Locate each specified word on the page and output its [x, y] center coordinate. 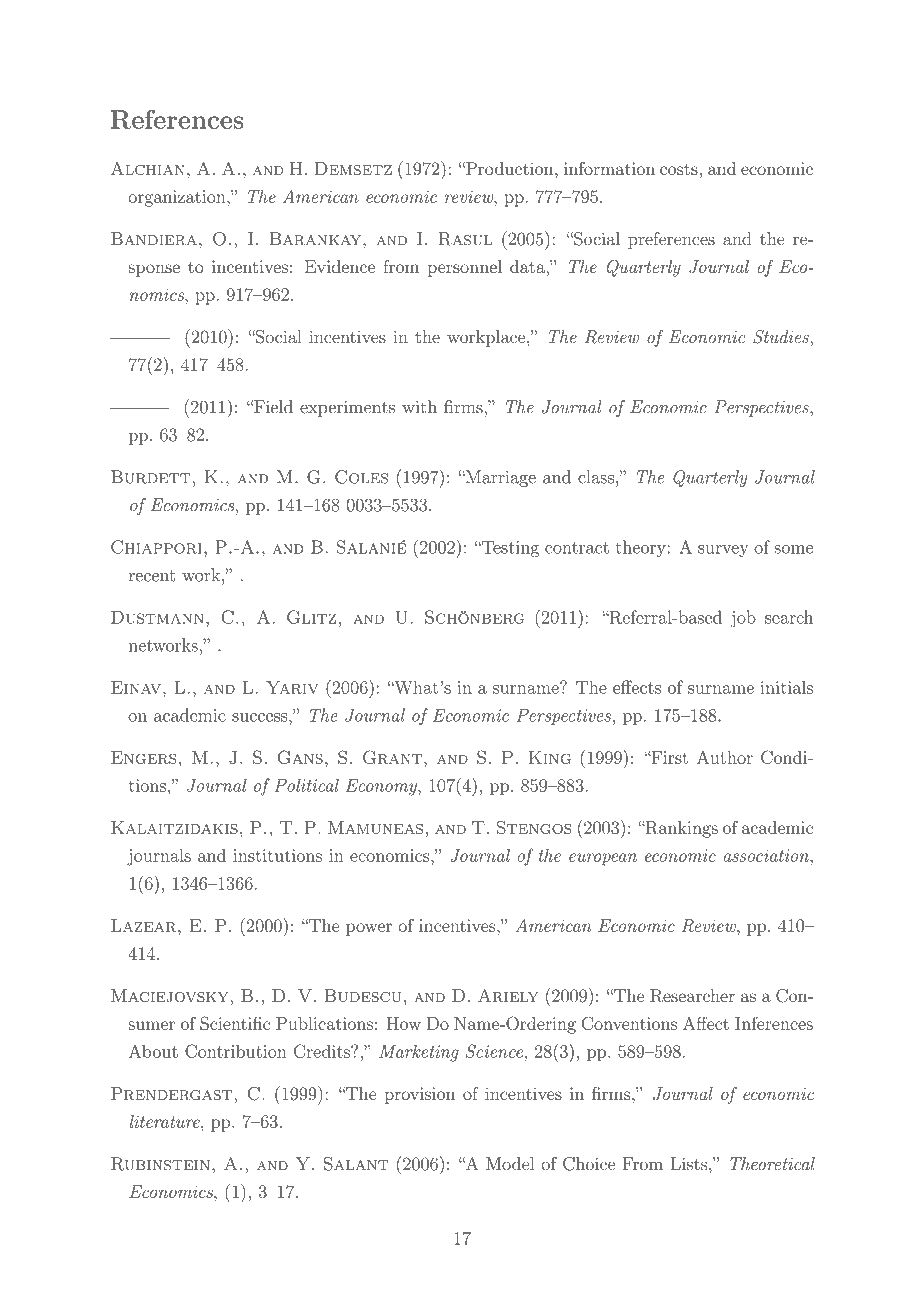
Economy [382, 787]
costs [679, 169]
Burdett [151, 477]
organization [178, 198]
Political [306, 785]
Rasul [465, 239]
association [767, 855]
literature [166, 1121]
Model [510, 1164]
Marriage [500, 478]
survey [723, 551]
